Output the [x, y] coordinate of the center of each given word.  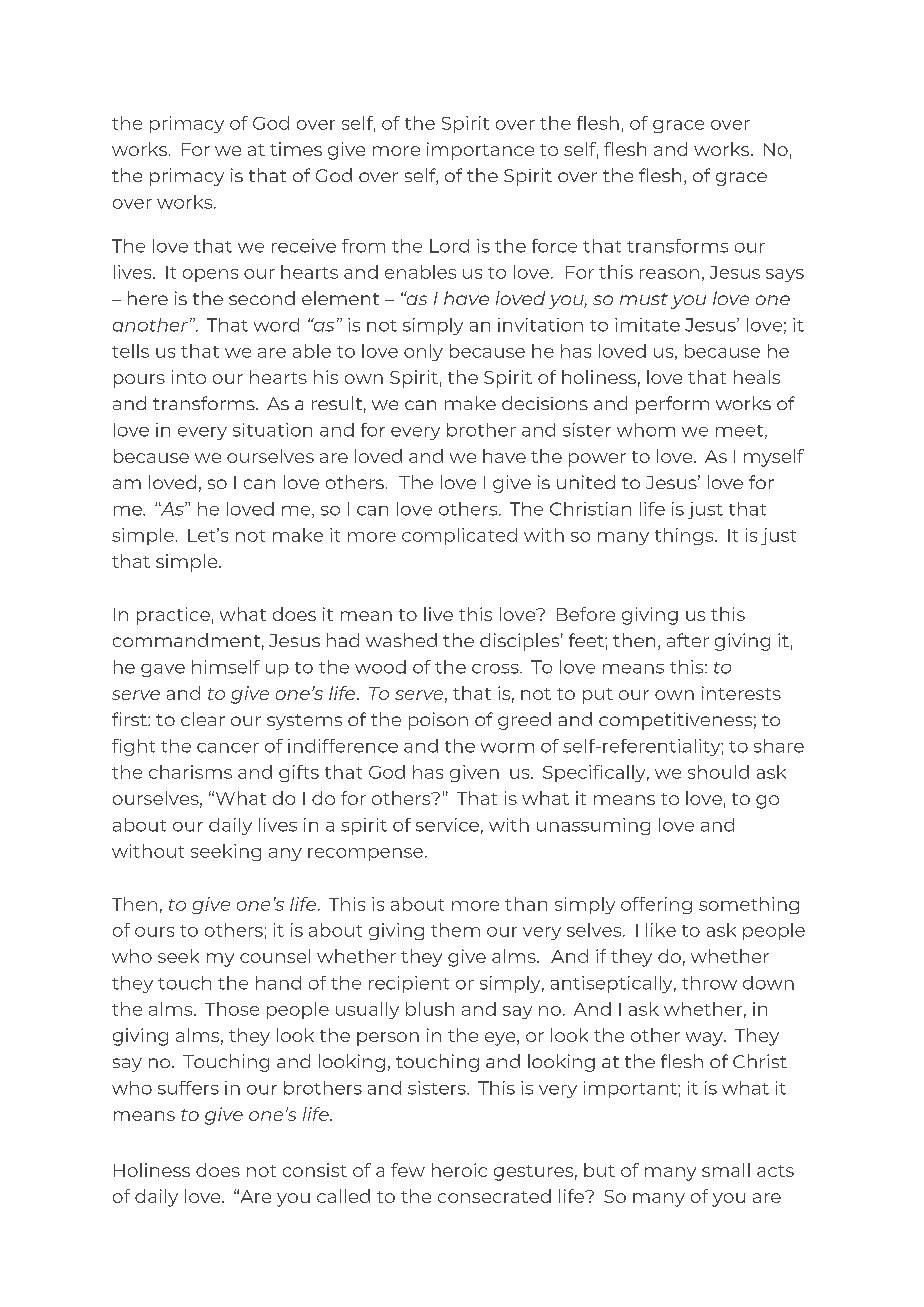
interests [741, 693]
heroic [459, 1170]
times [296, 149]
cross [496, 669]
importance [480, 151]
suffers [188, 1088]
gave [163, 670]
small [726, 1170]
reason [669, 274]
